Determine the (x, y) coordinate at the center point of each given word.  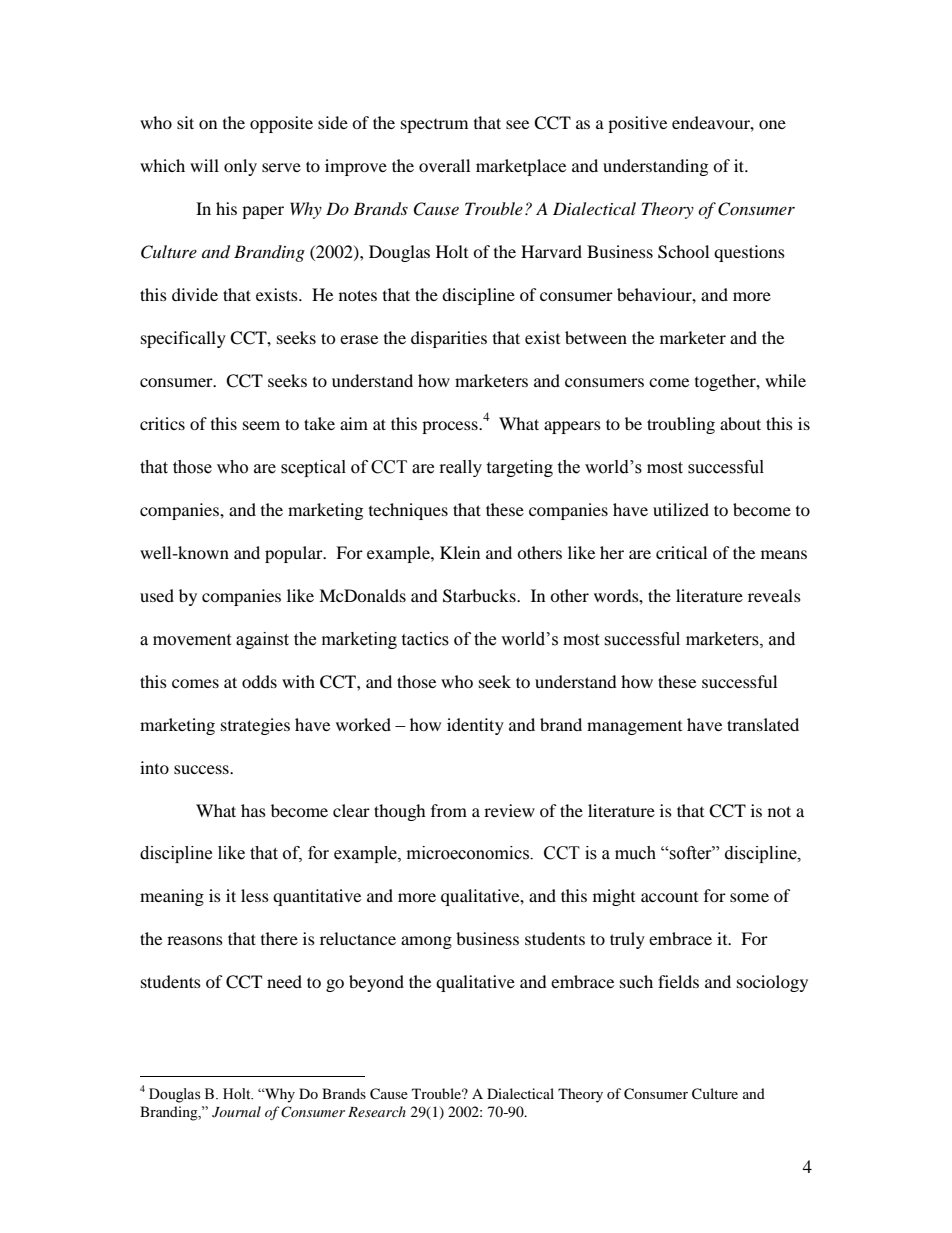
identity (475, 726)
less (255, 895)
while (785, 380)
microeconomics (469, 853)
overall (444, 165)
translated (763, 724)
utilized (681, 509)
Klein (460, 552)
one (772, 124)
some (749, 897)
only (240, 167)
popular (295, 554)
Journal (236, 1112)
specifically (183, 339)
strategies (255, 726)
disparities (449, 339)
